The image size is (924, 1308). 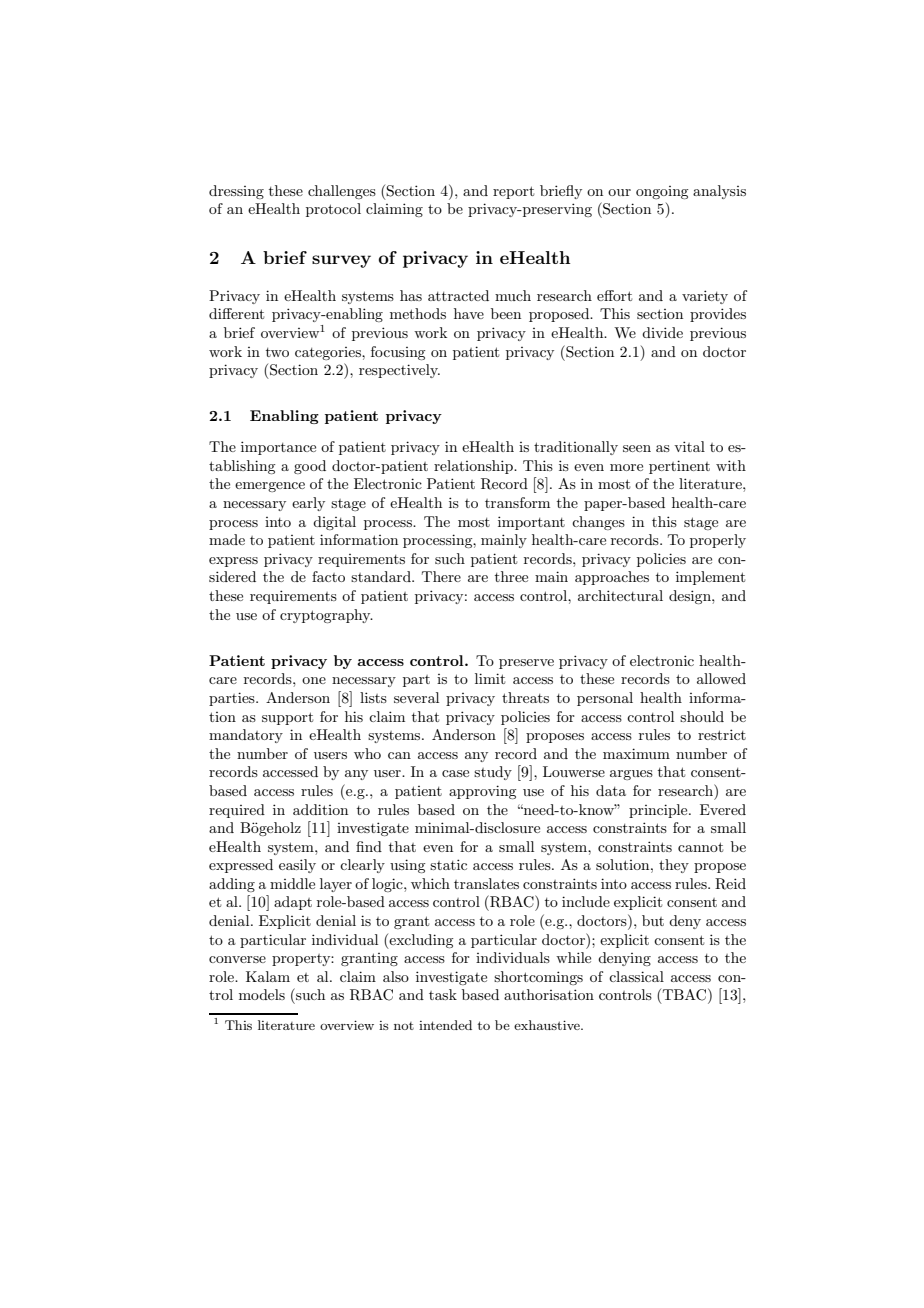 What do you see at coordinates (662, 192) in the document?
I see `ongoing` at bounding box center [662, 192].
